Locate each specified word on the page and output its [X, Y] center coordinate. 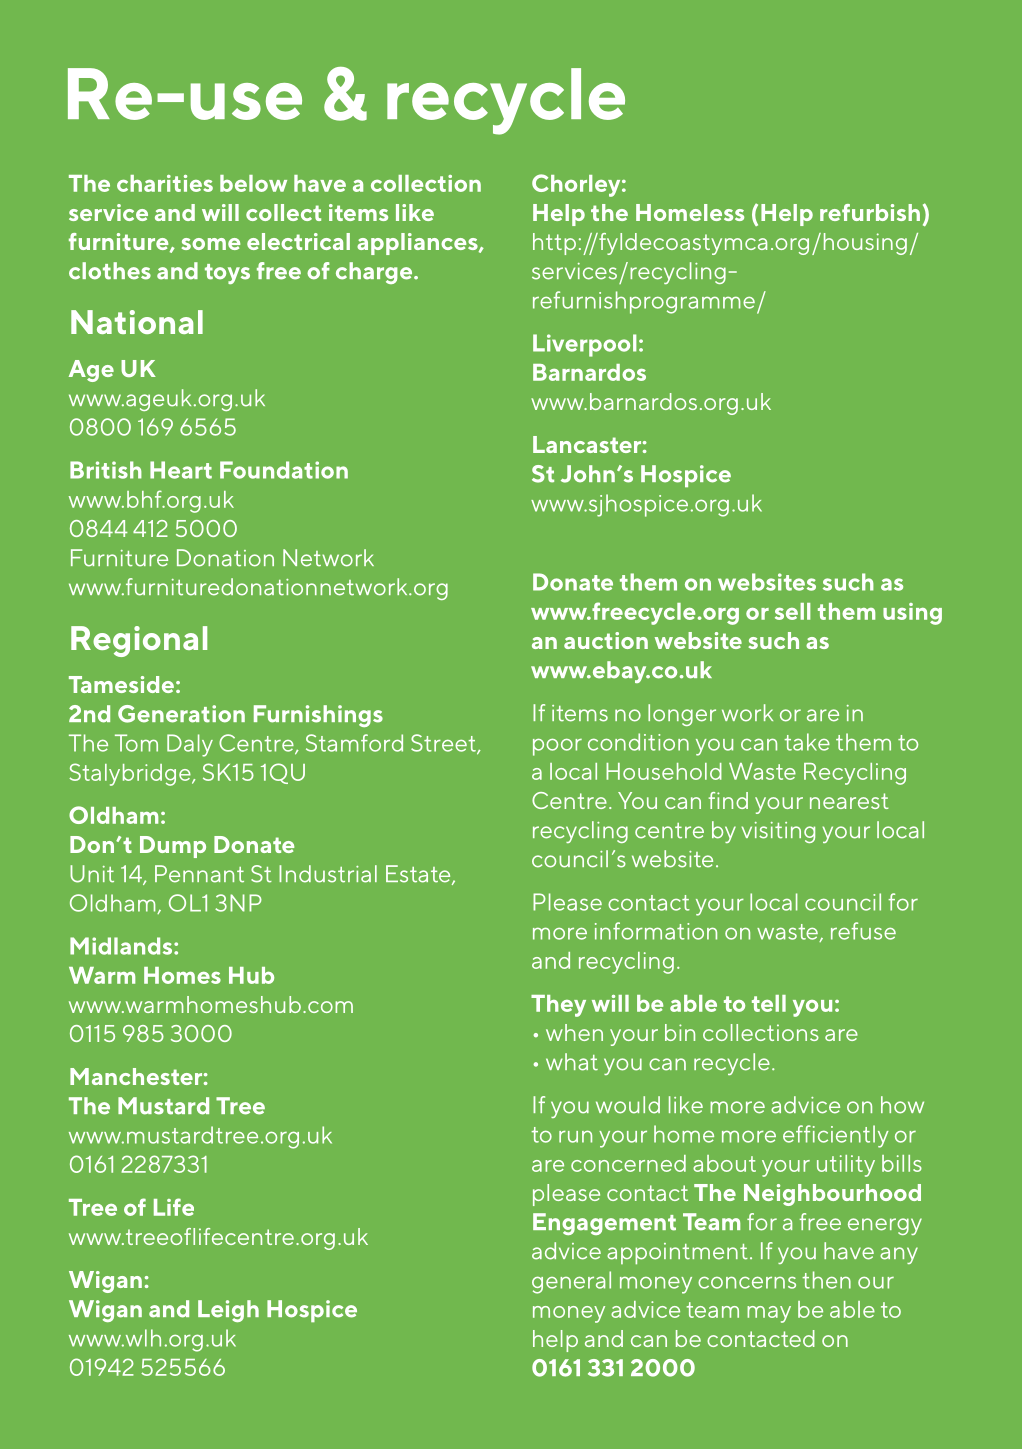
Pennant [199, 874]
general [571, 1282]
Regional [139, 641]
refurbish [870, 212]
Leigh [228, 1311]
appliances [418, 244]
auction [606, 640]
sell [792, 611]
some [211, 244]
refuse [863, 931]
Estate [419, 875]
